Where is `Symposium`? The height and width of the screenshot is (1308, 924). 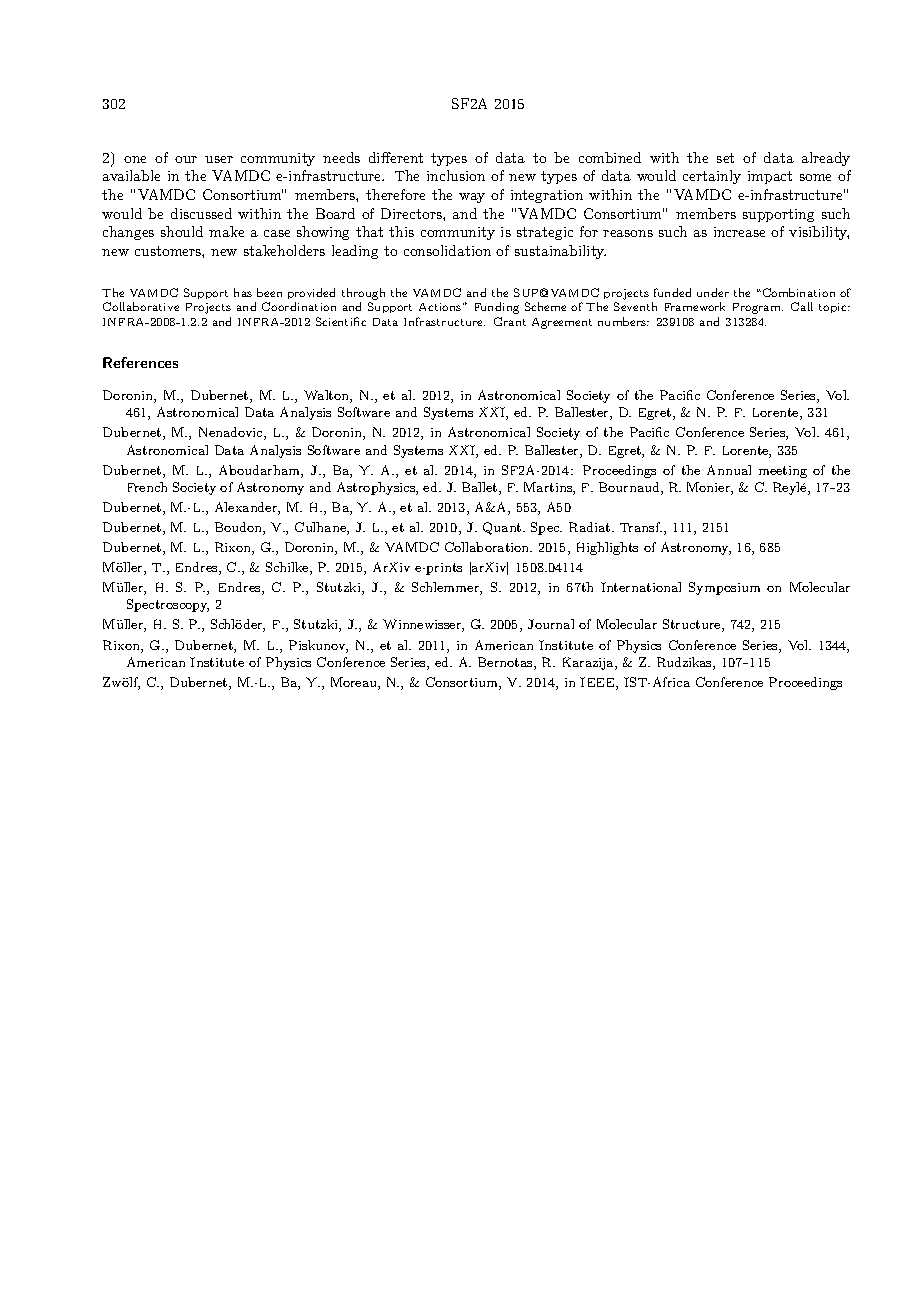 Symposium is located at coordinates (724, 588).
